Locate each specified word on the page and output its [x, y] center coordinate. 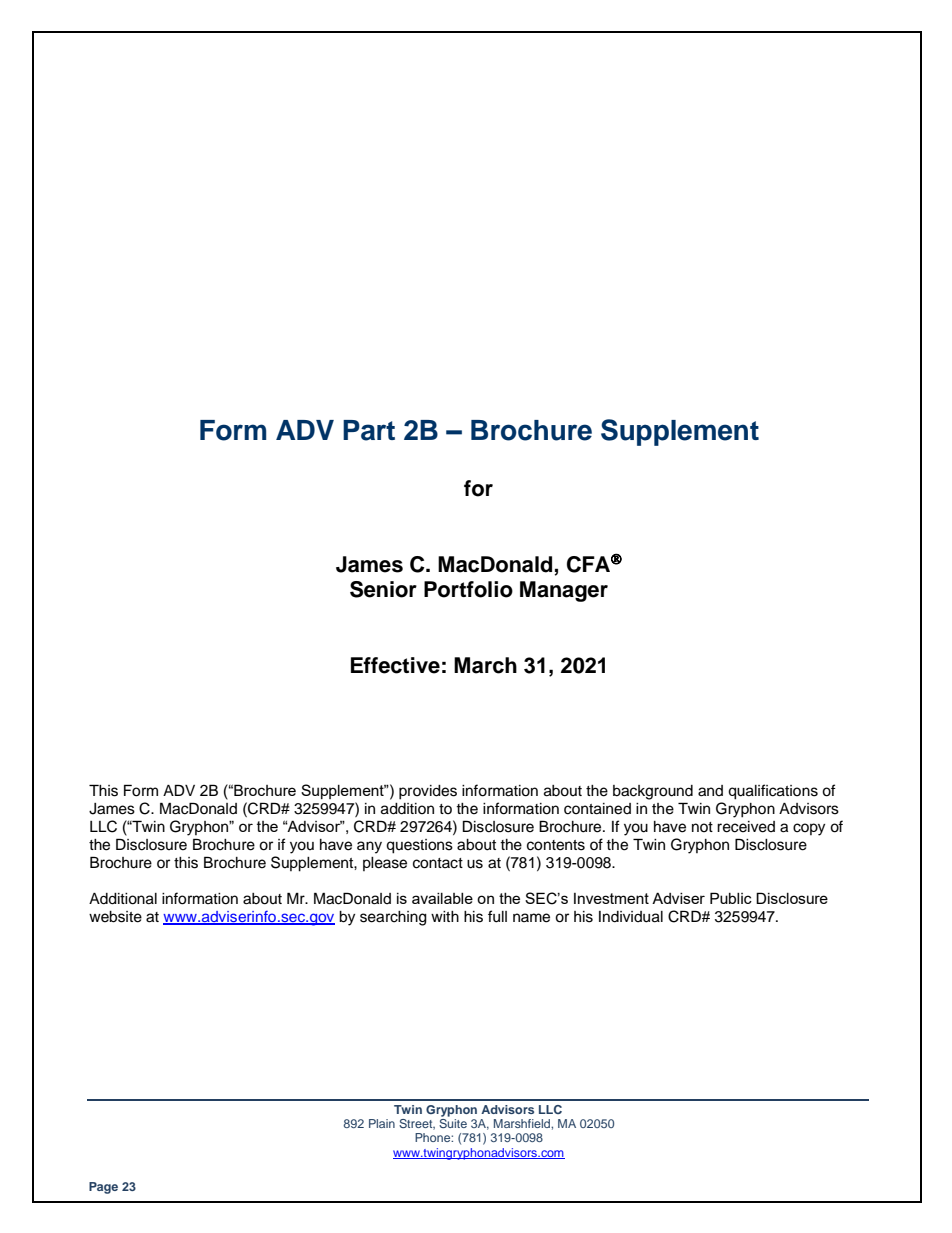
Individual [631, 917]
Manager [564, 591]
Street [417, 1124]
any [369, 847]
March [485, 665]
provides [428, 792]
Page [103, 1188]
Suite [453, 1122]
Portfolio [468, 589]
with [445, 916]
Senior [383, 589]
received [746, 827]
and [710, 791]
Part [369, 430]
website [115, 917]
